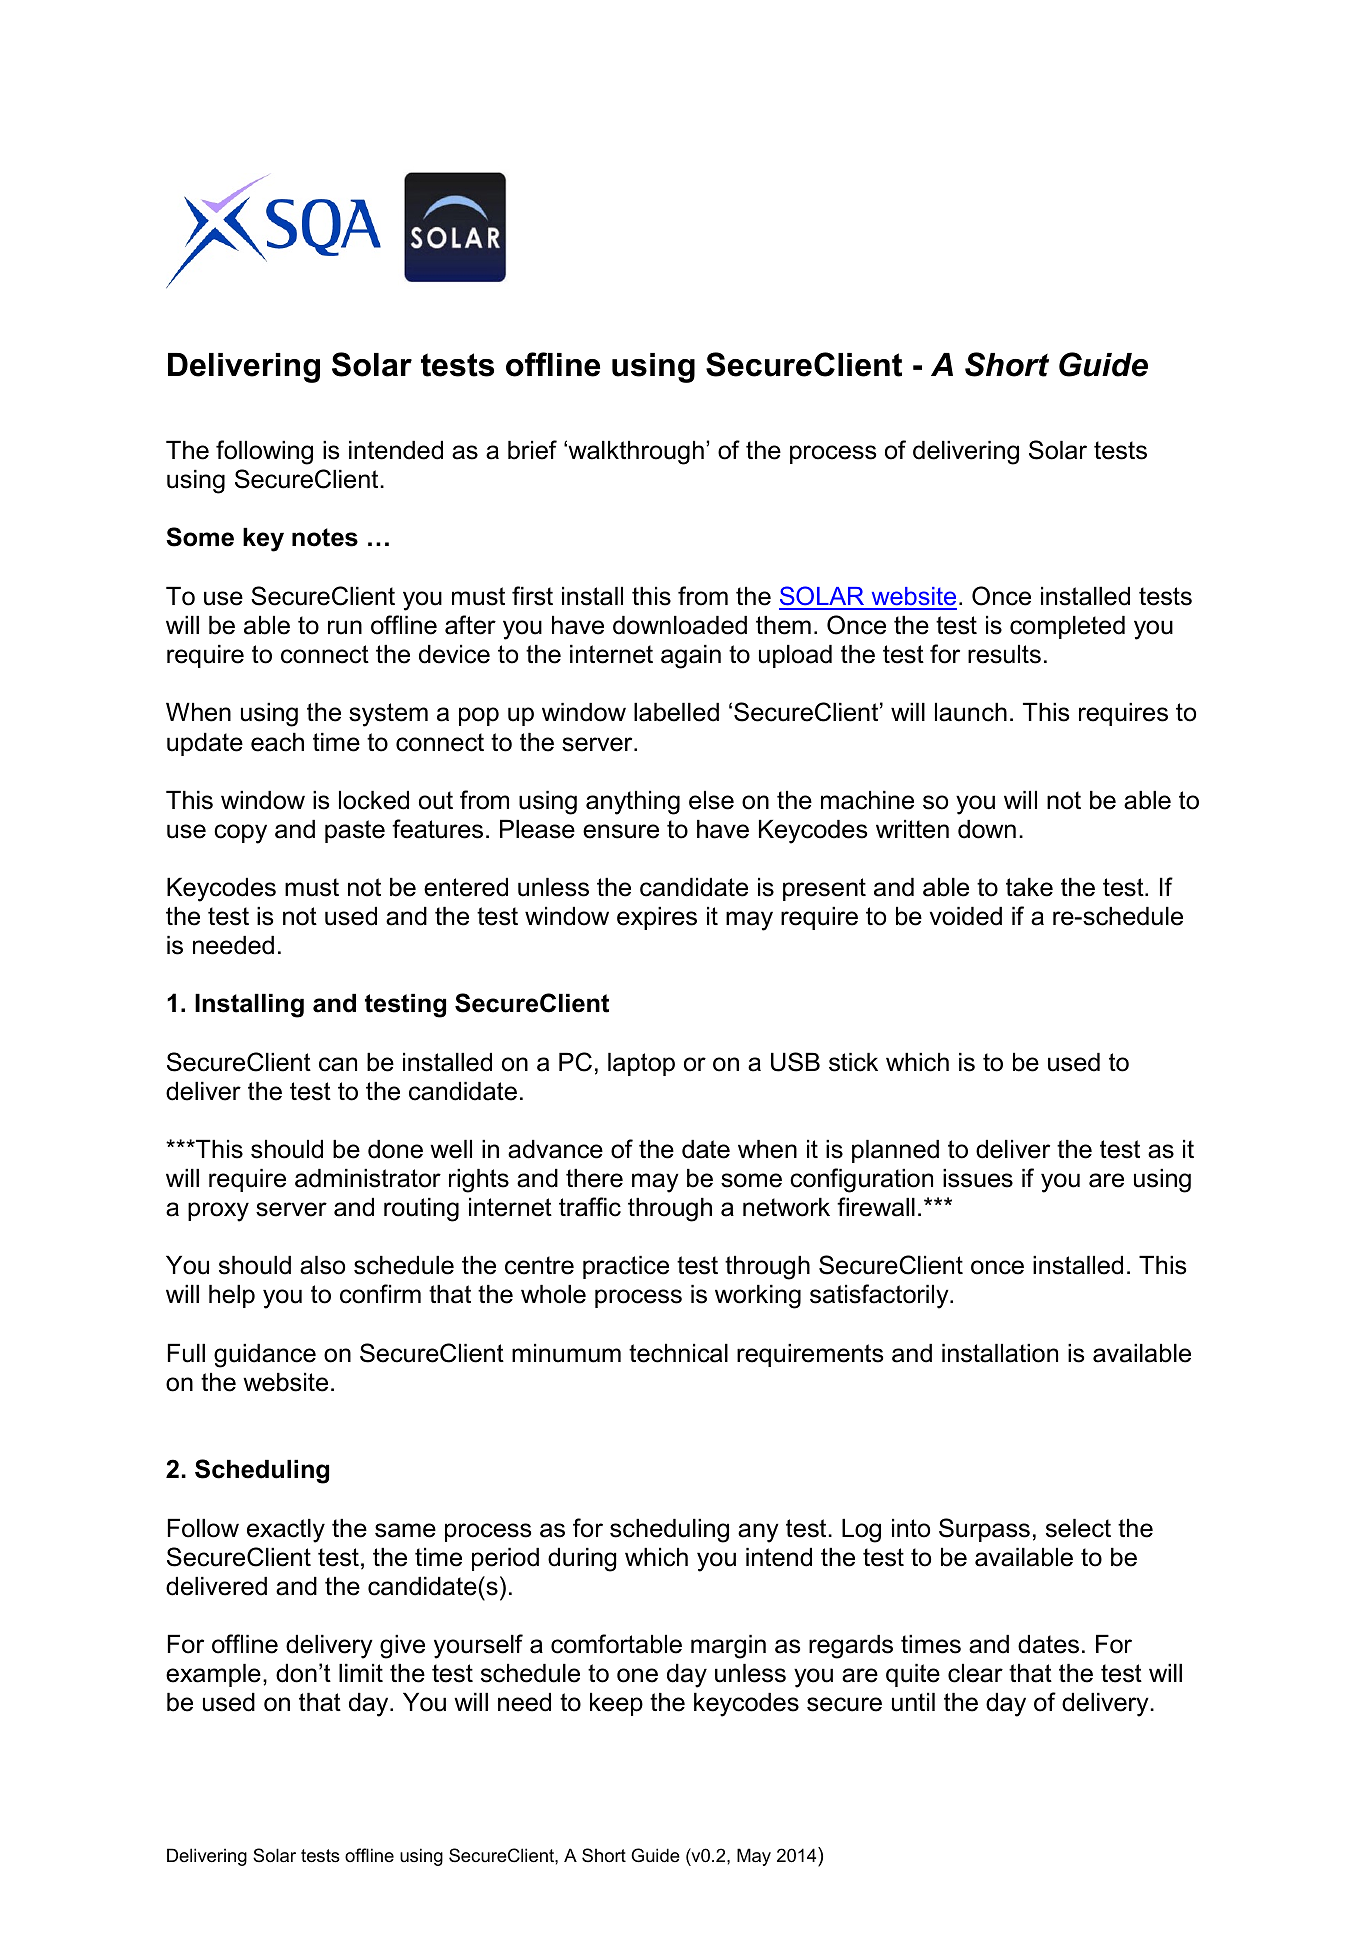 The height and width of the screenshot is (1938, 1371). Describe the element at coordinates (1067, 627) in the screenshot. I see `completed` at that location.
